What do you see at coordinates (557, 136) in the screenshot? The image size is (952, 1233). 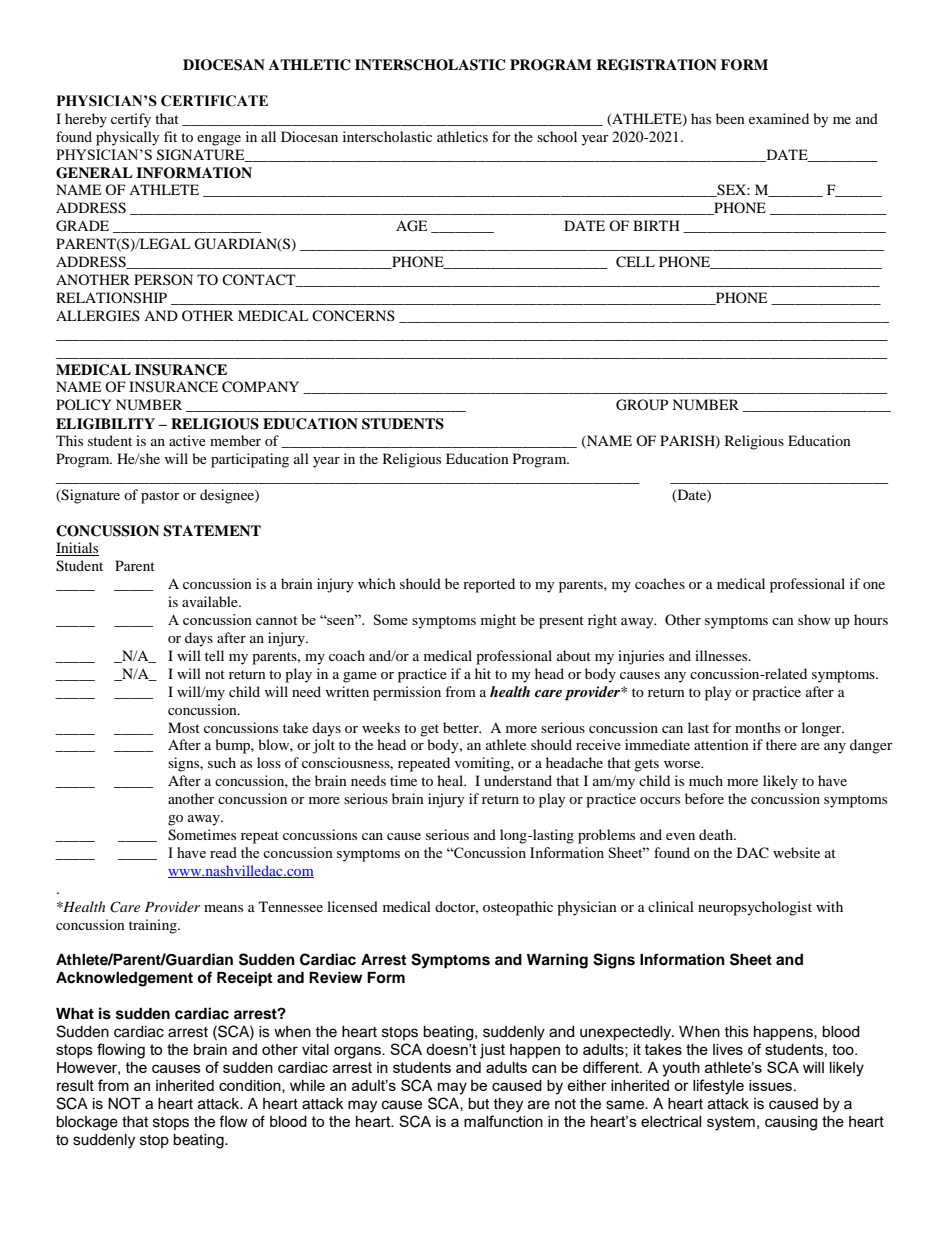 I see `school` at bounding box center [557, 136].
